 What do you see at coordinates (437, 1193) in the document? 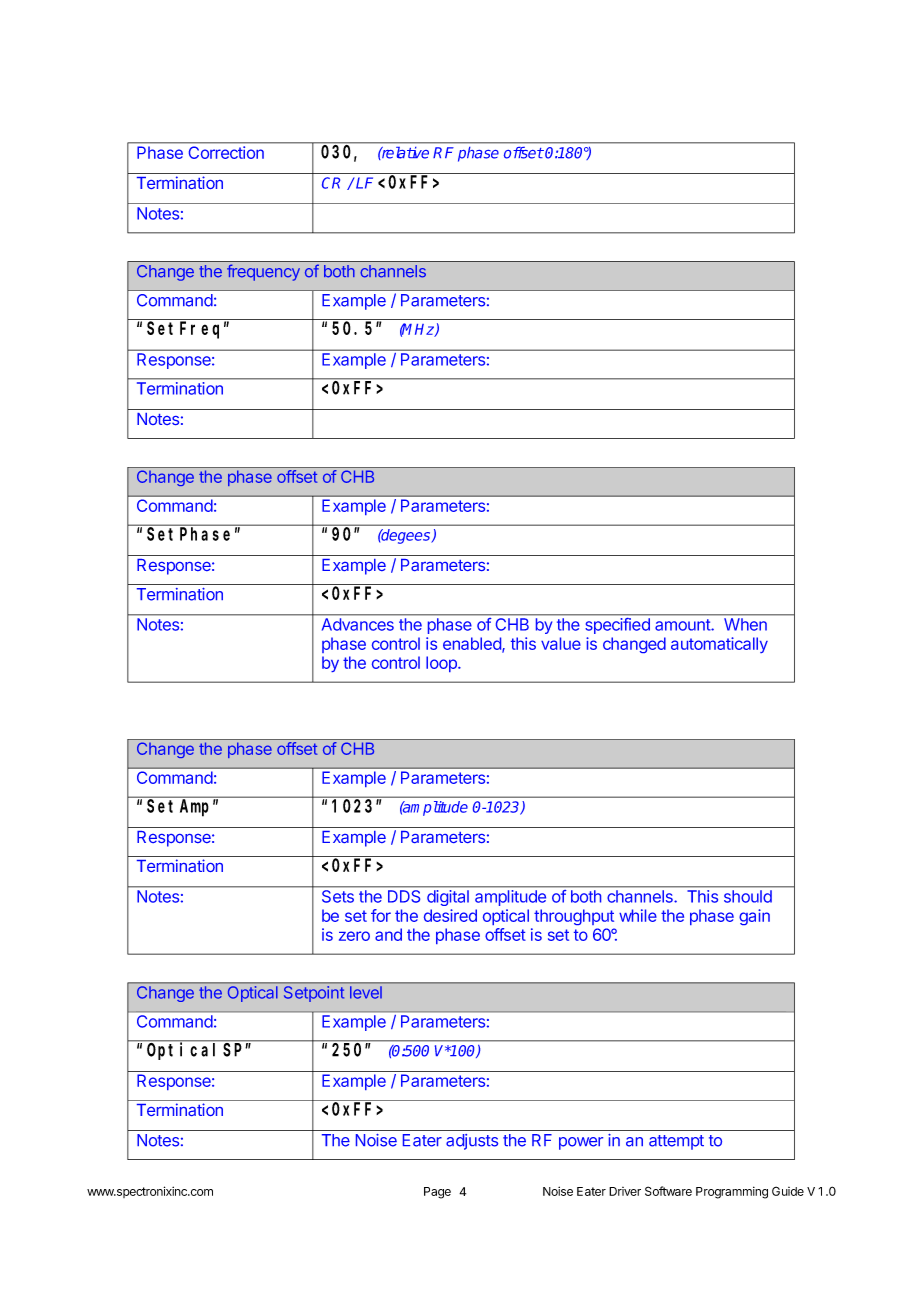
I see `Page` at bounding box center [437, 1193].
